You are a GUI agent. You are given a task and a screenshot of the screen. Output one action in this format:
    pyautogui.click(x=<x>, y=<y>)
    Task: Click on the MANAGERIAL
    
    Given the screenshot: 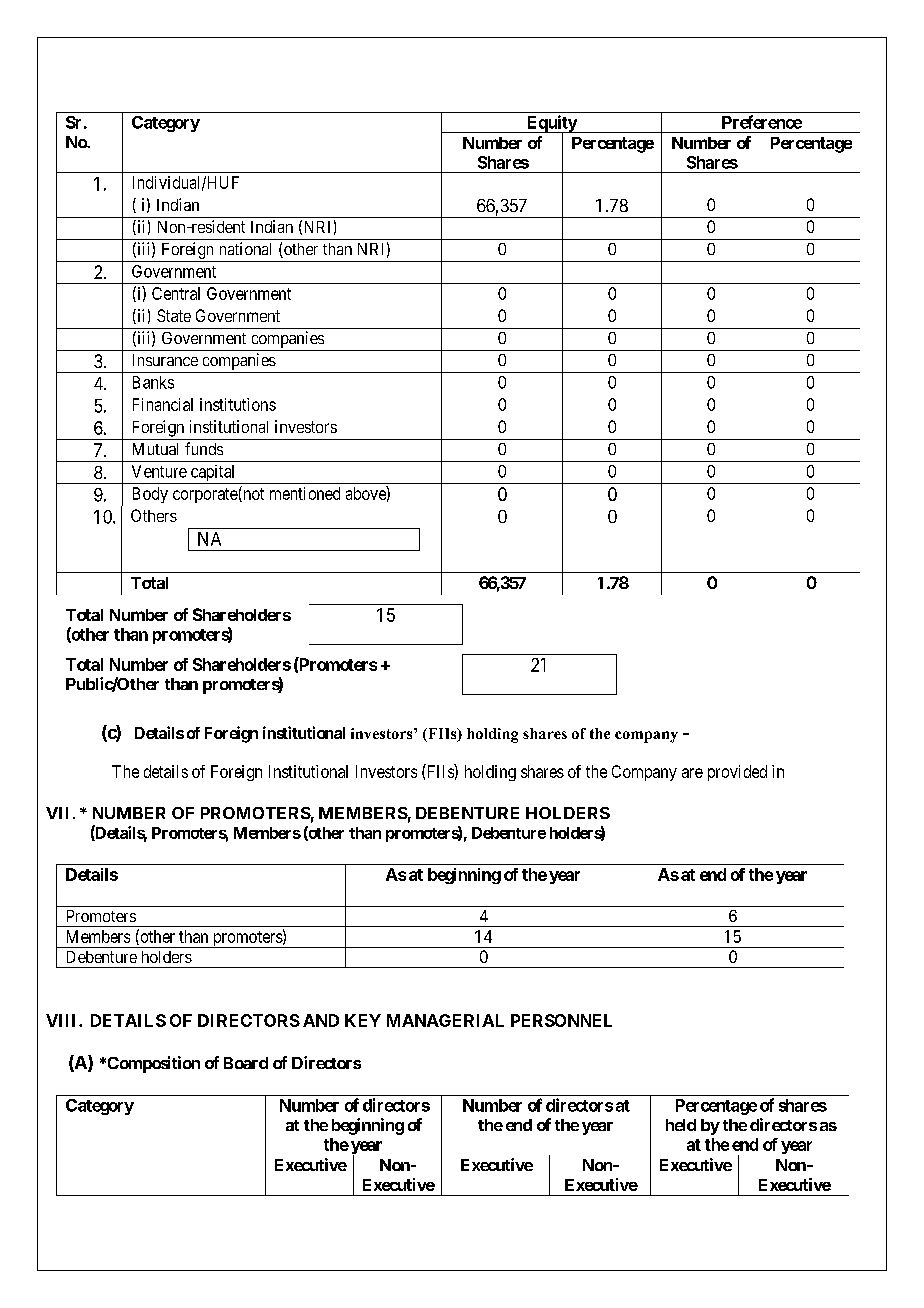 What is the action you would take?
    pyautogui.click(x=445, y=1020)
